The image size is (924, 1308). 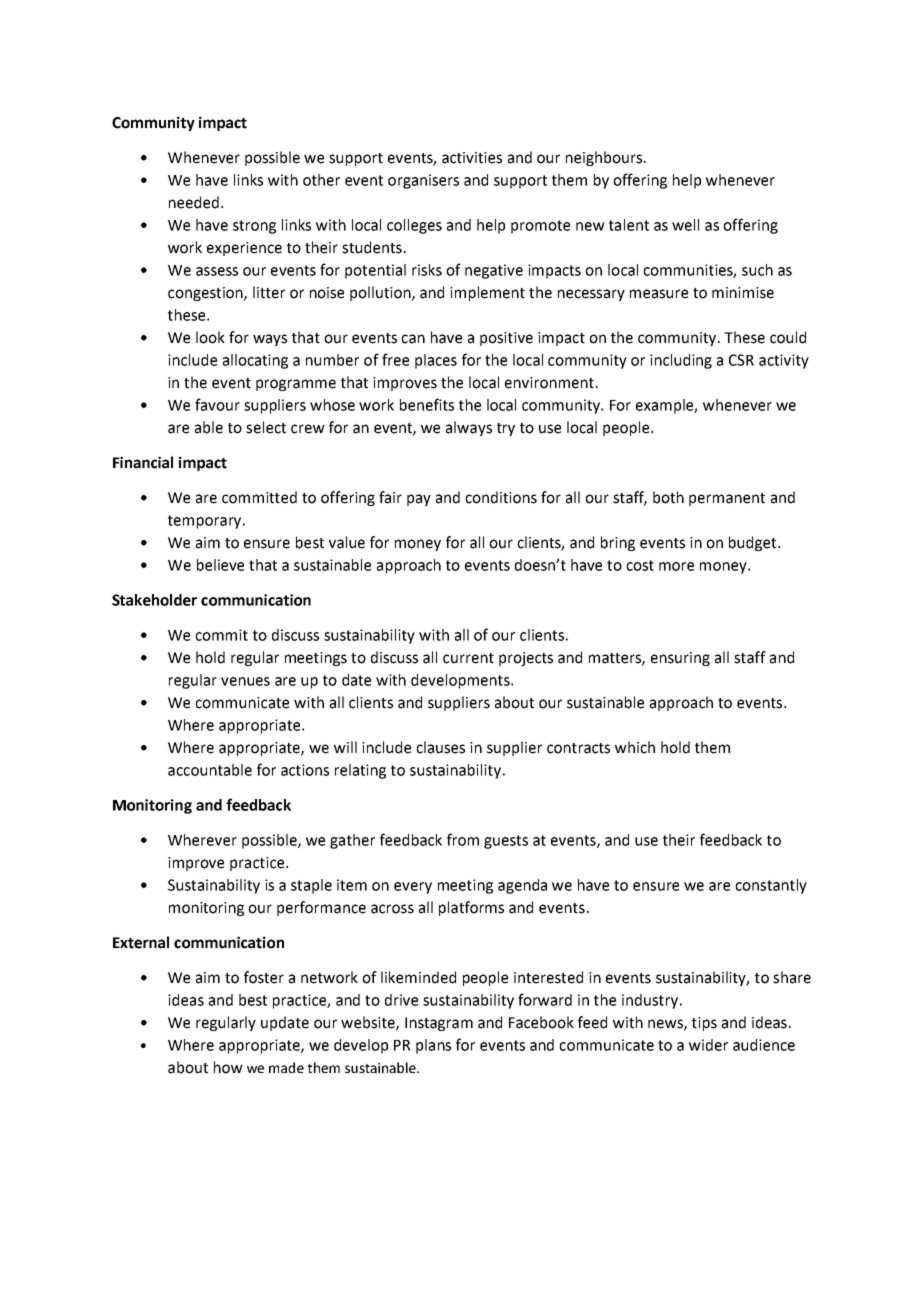 What do you see at coordinates (204, 522) in the image?
I see `temporary` at bounding box center [204, 522].
